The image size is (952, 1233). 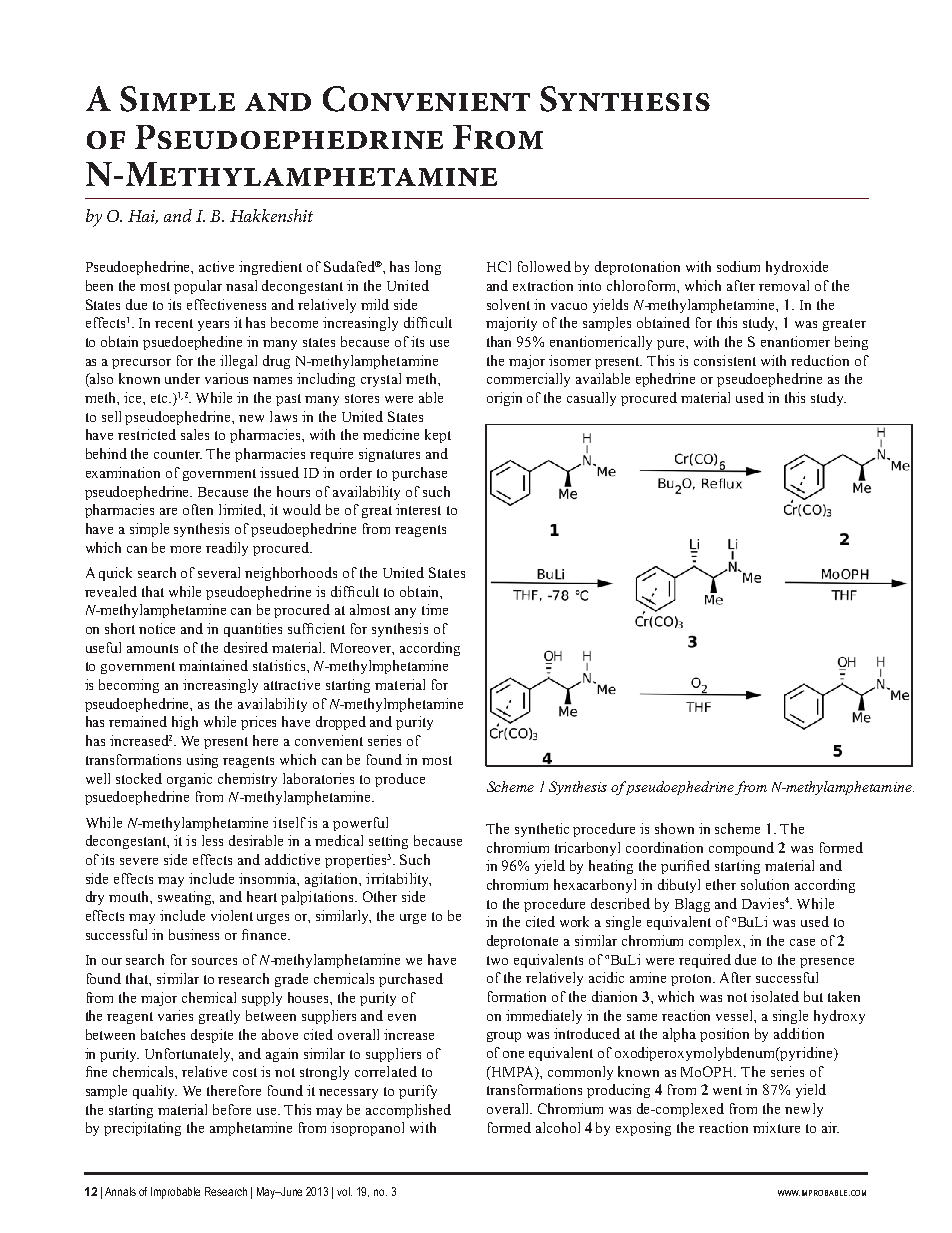 What do you see at coordinates (725, 360) in the screenshot?
I see `consistent` at bounding box center [725, 360].
